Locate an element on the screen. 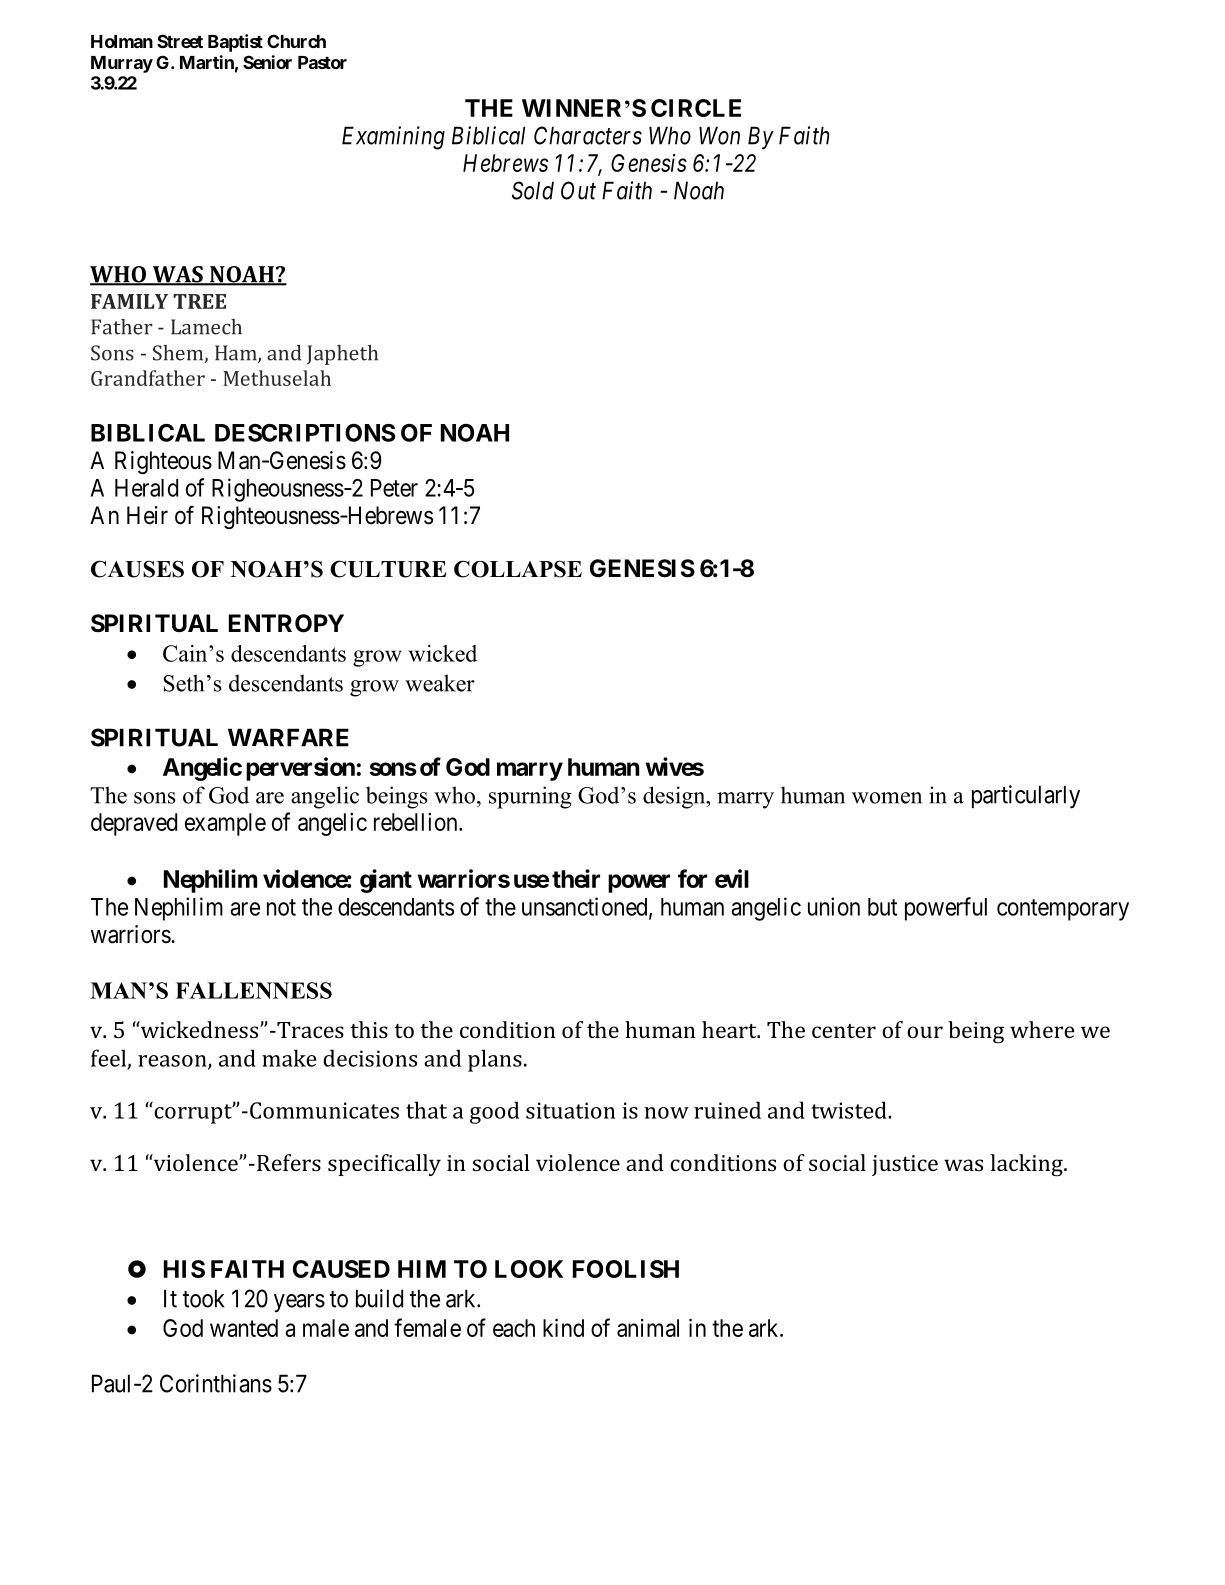 Image resolution: width=1225 pixels, height=1585 pixels. Won is located at coordinates (719, 135).
